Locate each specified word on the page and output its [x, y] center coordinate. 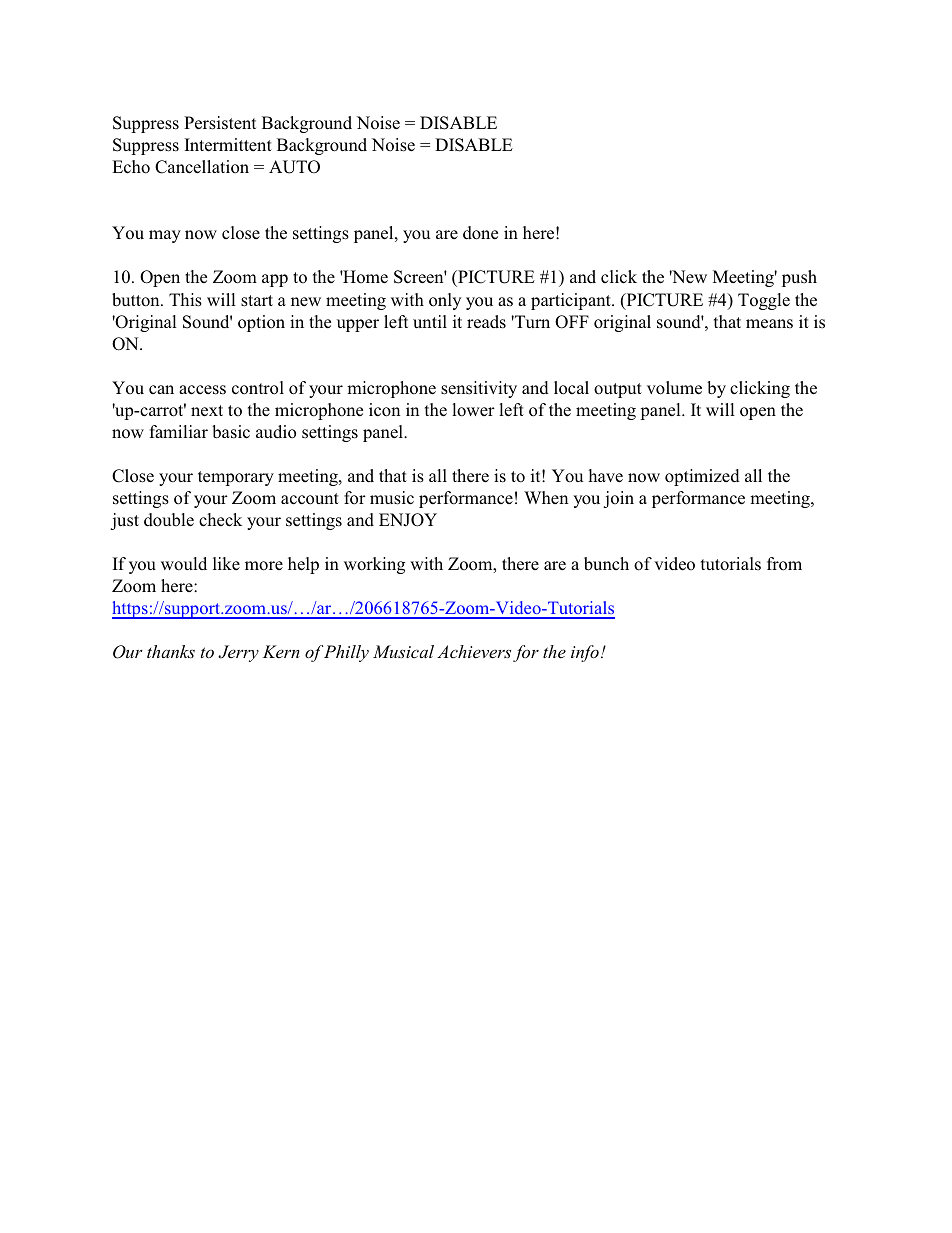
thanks [171, 651]
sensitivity [479, 389]
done [480, 233]
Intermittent [228, 145]
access [202, 390]
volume [674, 388]
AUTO [294, 167]
